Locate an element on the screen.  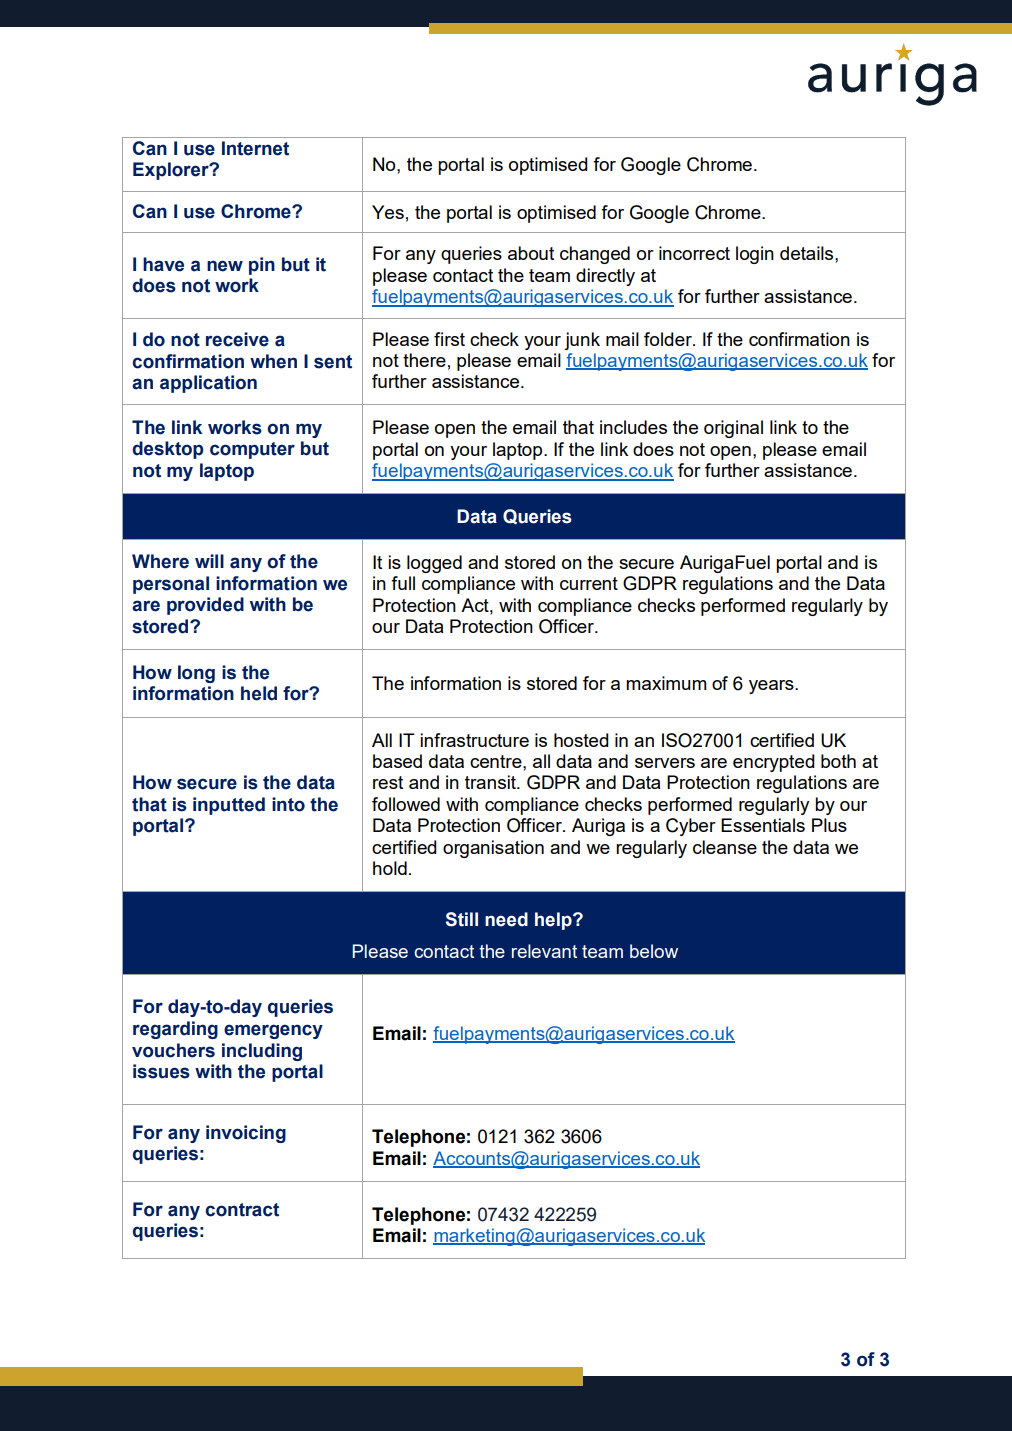
about is located at coordinates (531, 253).
